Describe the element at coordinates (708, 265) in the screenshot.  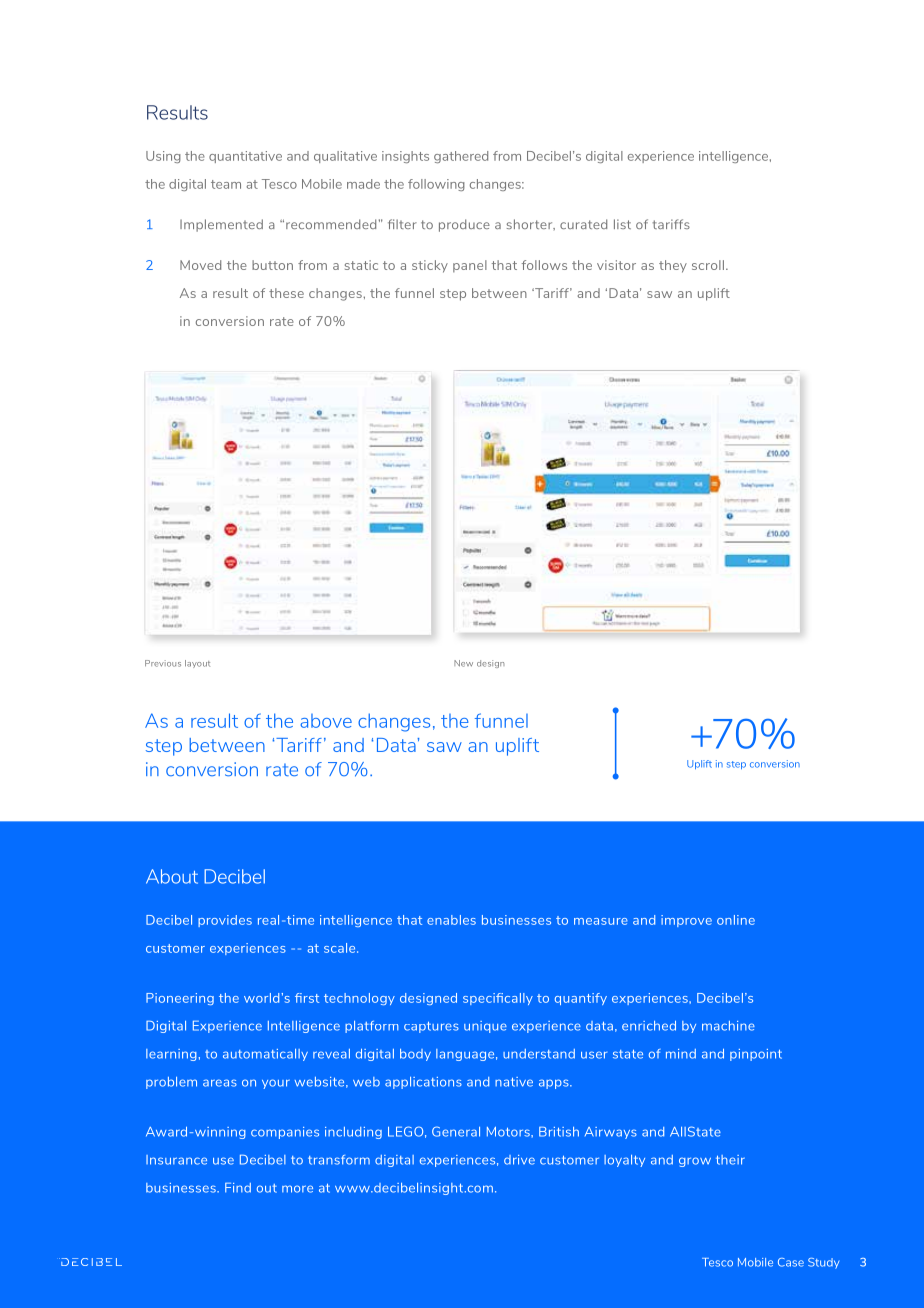
I see `scroll` at that location.
